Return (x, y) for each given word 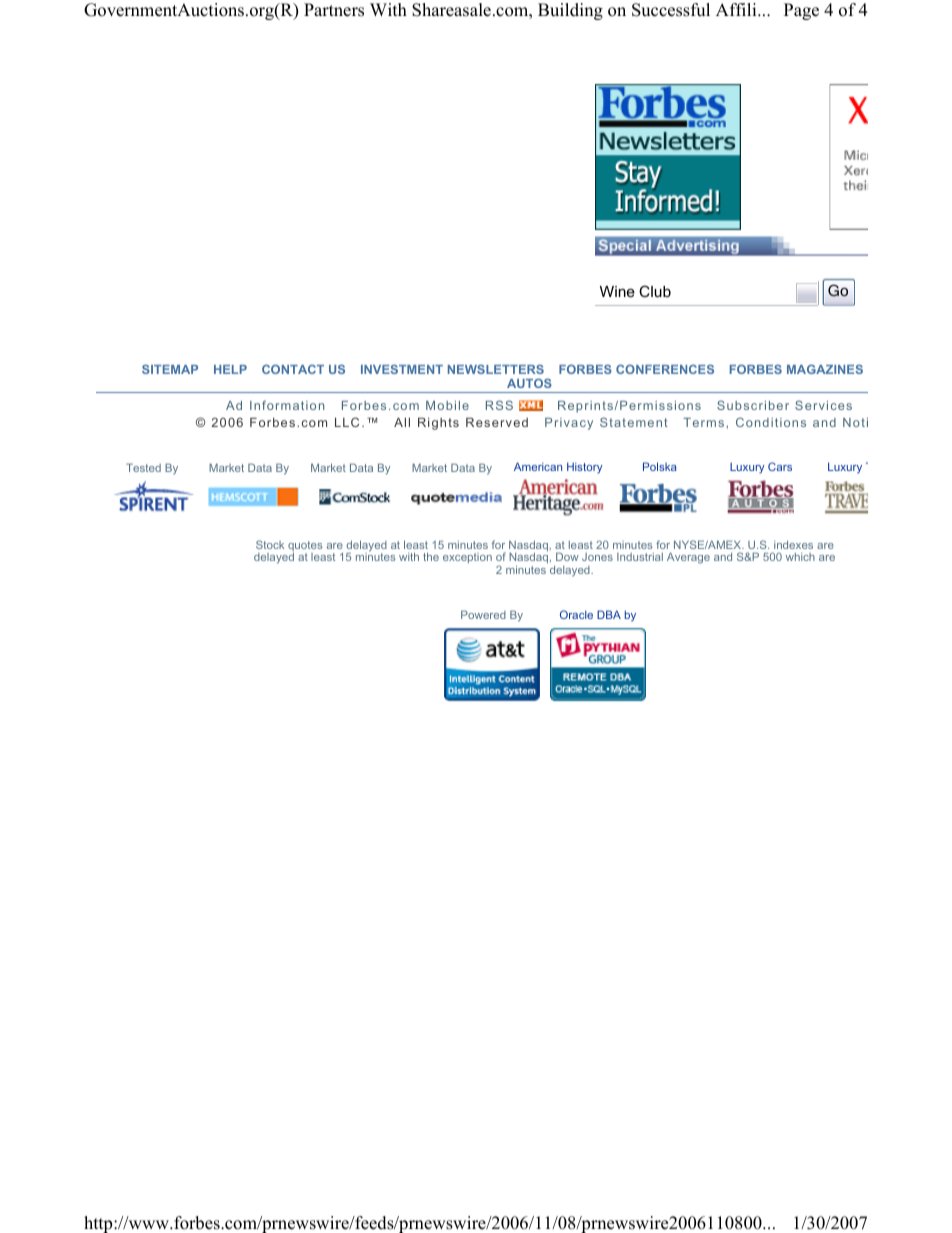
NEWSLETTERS (496, 369)
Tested (143, 467)
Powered (483, 614)
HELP (230, 369)
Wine (617, 291)
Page (801, 11)
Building (570, 11)
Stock (270, 544)
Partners (334, 10)
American (538, 466)
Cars (780, 466)
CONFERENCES (665, 369)
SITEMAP (170, 369)
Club (655, 291)
